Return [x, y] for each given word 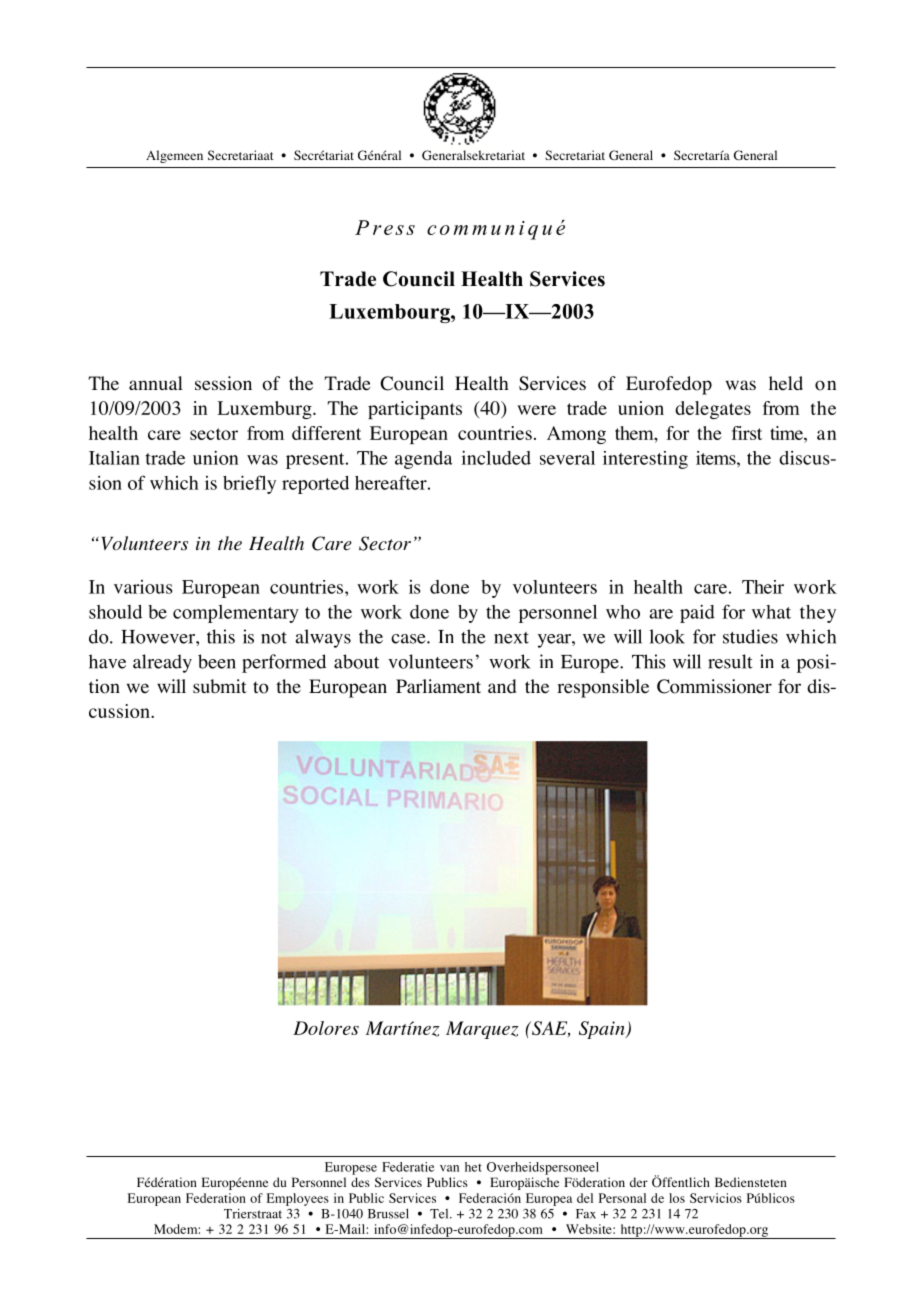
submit [220, 686]
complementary [236, 614]
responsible [603, 688]
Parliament [438, 686]
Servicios [716, 1198]
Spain [603, 1030]
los [677, 1198]
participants [415, 410]
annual [156, 383]
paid [697, 614]
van [449, 1168]
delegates [713, 410]
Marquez [482, 1030]
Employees [298, 1199]
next [511, 638]
